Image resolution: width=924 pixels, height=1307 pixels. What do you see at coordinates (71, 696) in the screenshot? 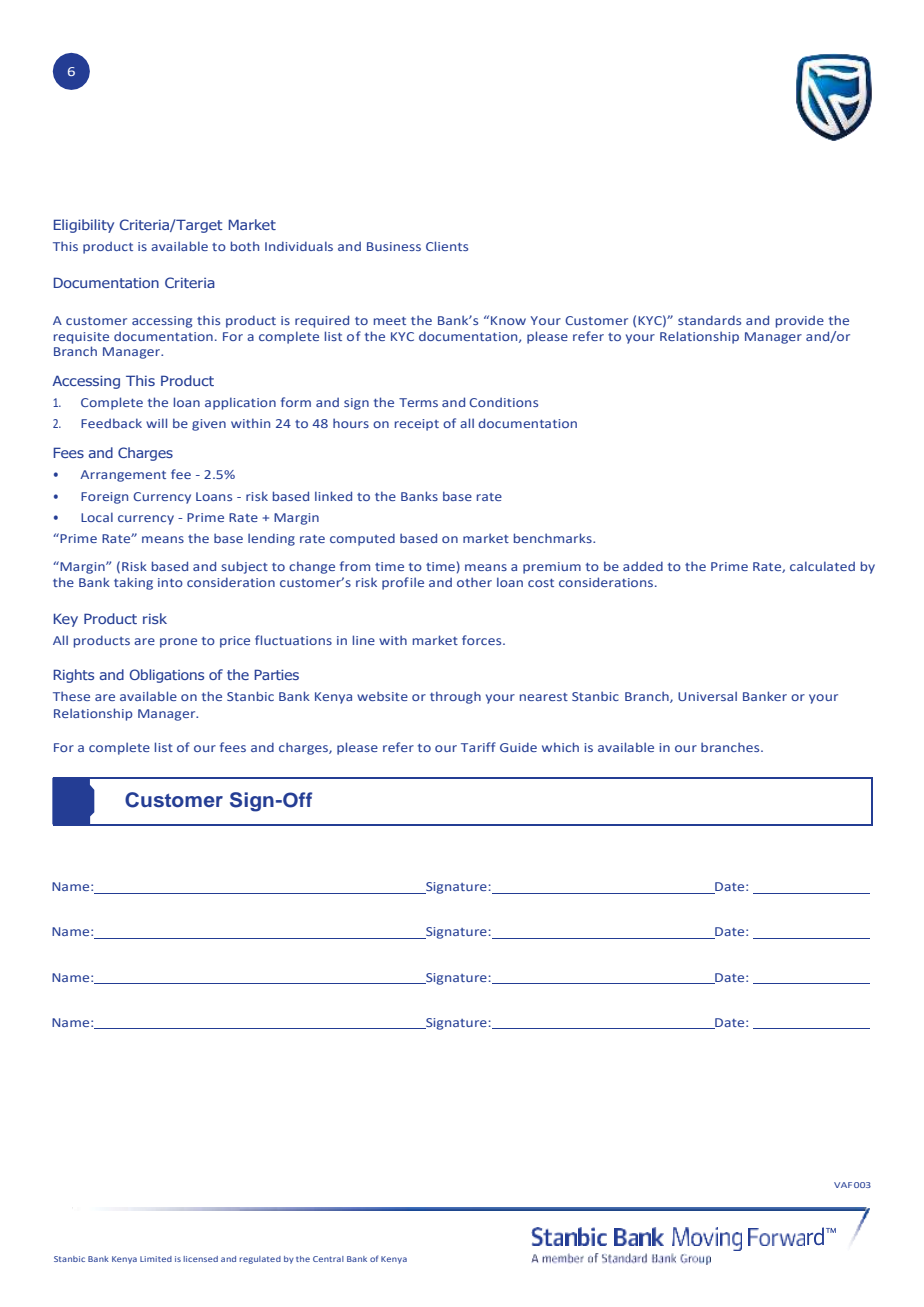
I see `These` at bounding box center [71, 696].
